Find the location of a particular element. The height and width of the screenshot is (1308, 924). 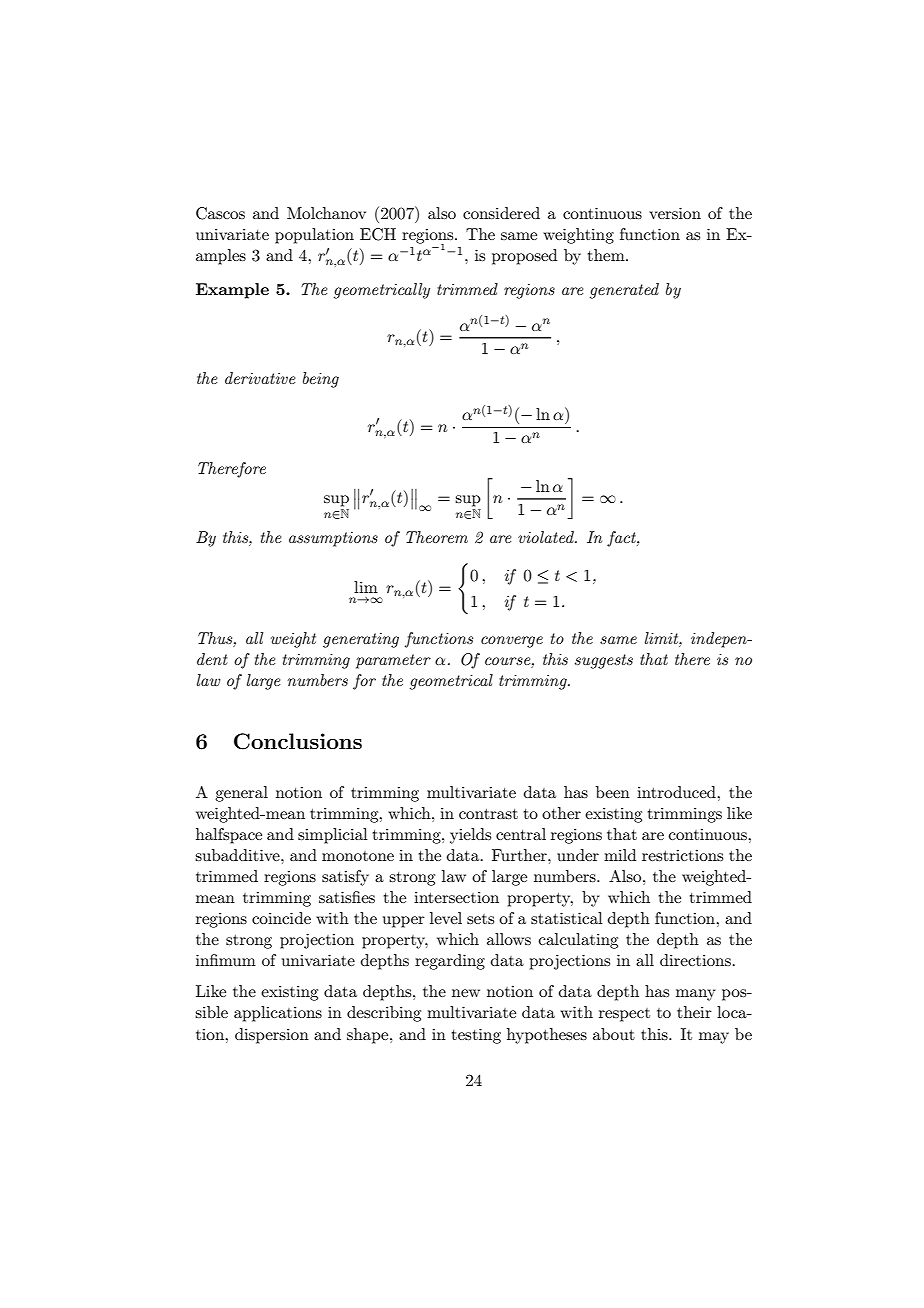

violated is located at coordinates (547, 537).
